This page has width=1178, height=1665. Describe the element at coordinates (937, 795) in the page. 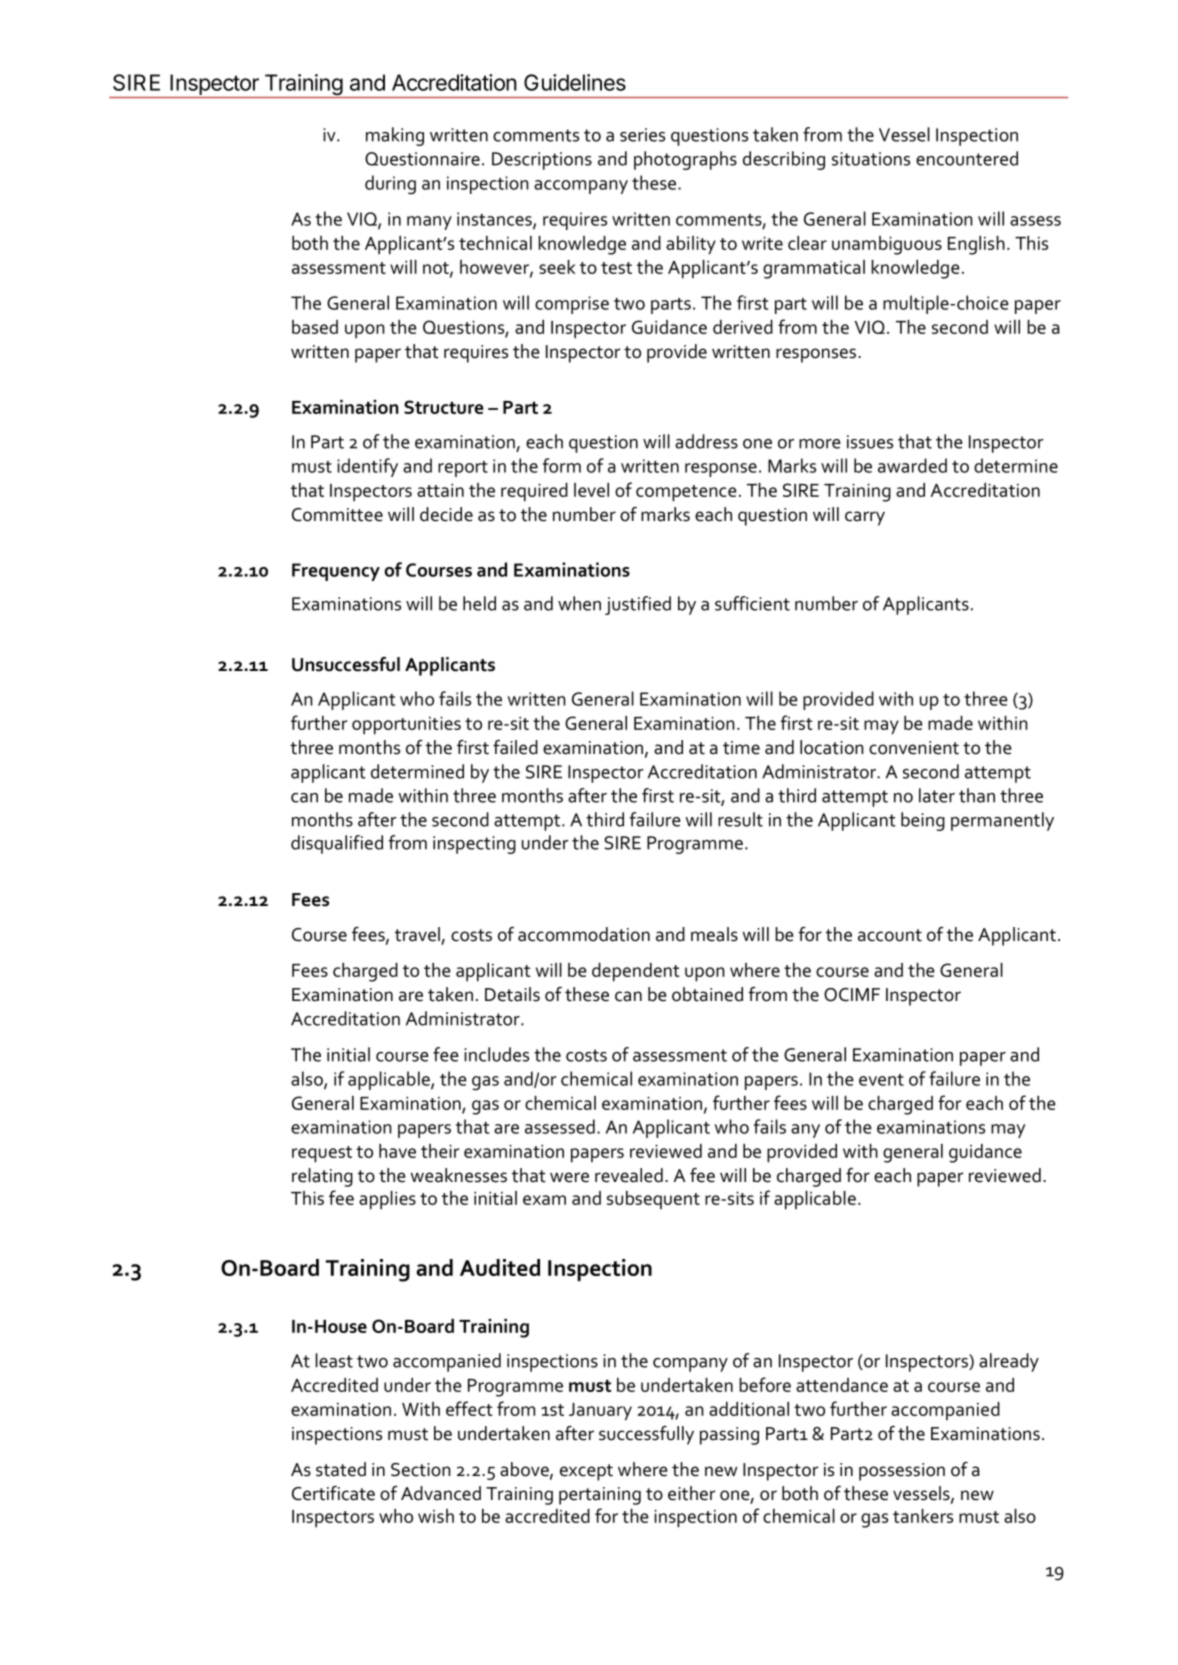

I see `later` at that location.
